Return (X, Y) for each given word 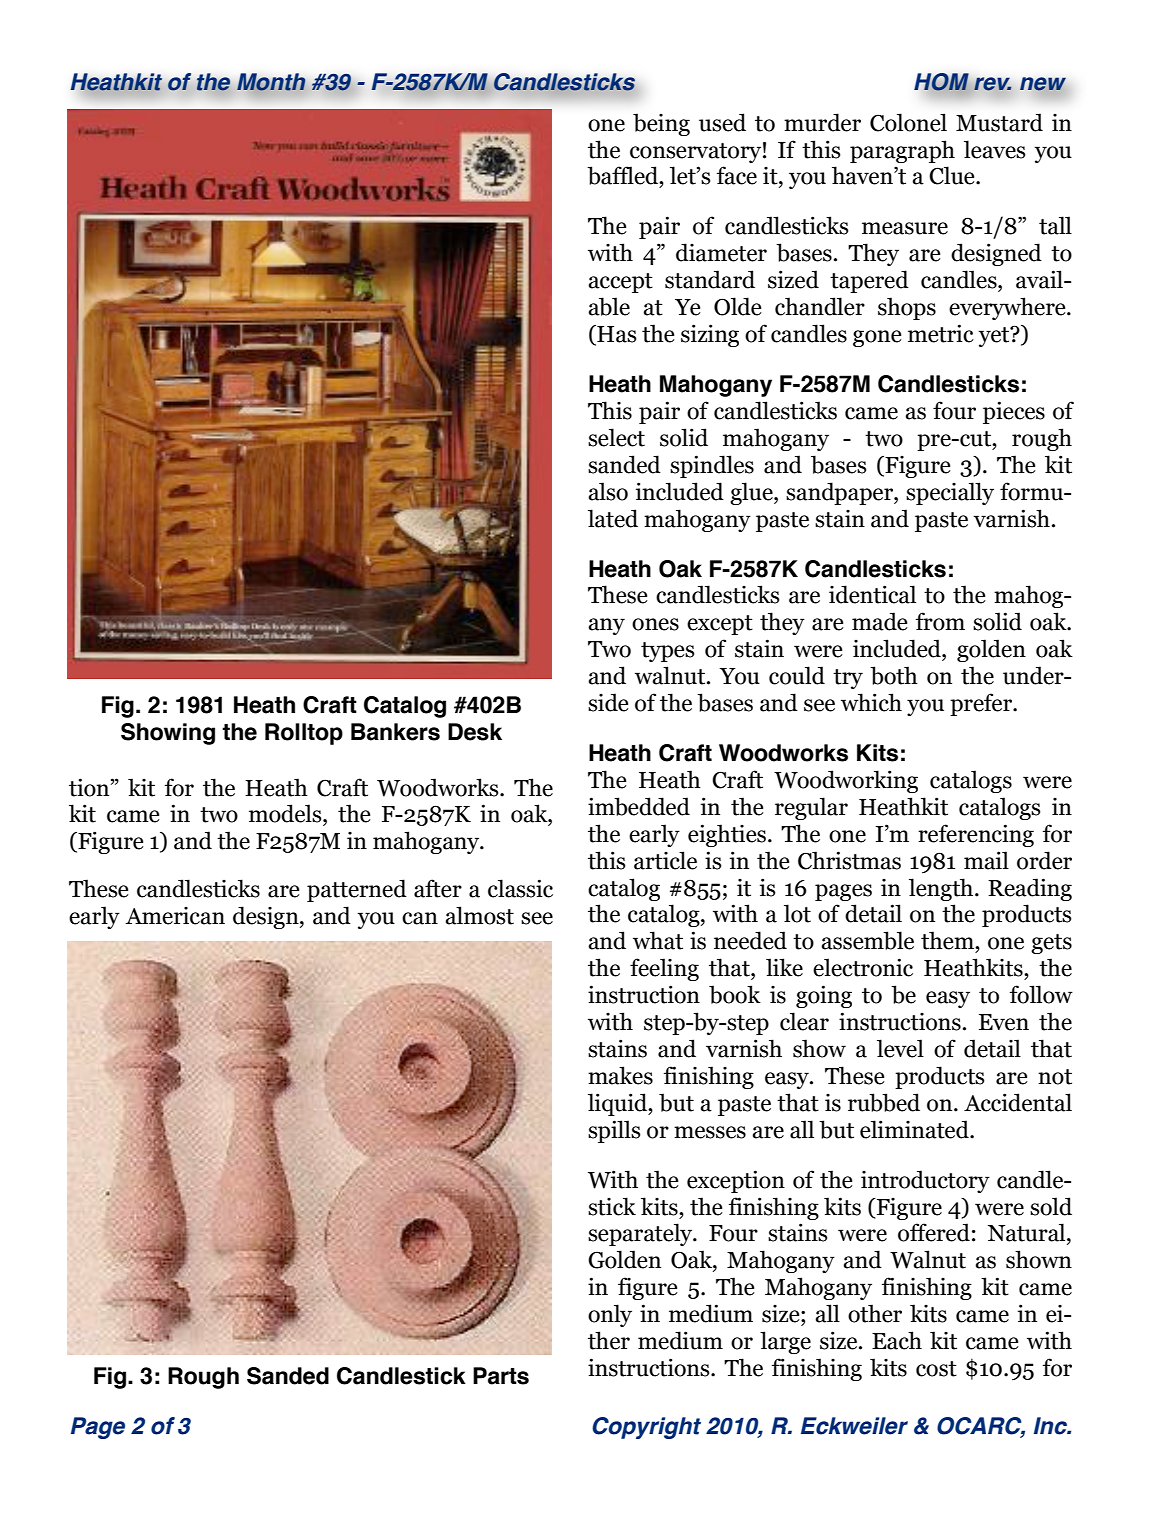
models (286, 813)
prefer (982, 704)
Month (271, 83)
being (661, 124)
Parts (501, 1376)
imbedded (639, 806)
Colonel (908, 122)
